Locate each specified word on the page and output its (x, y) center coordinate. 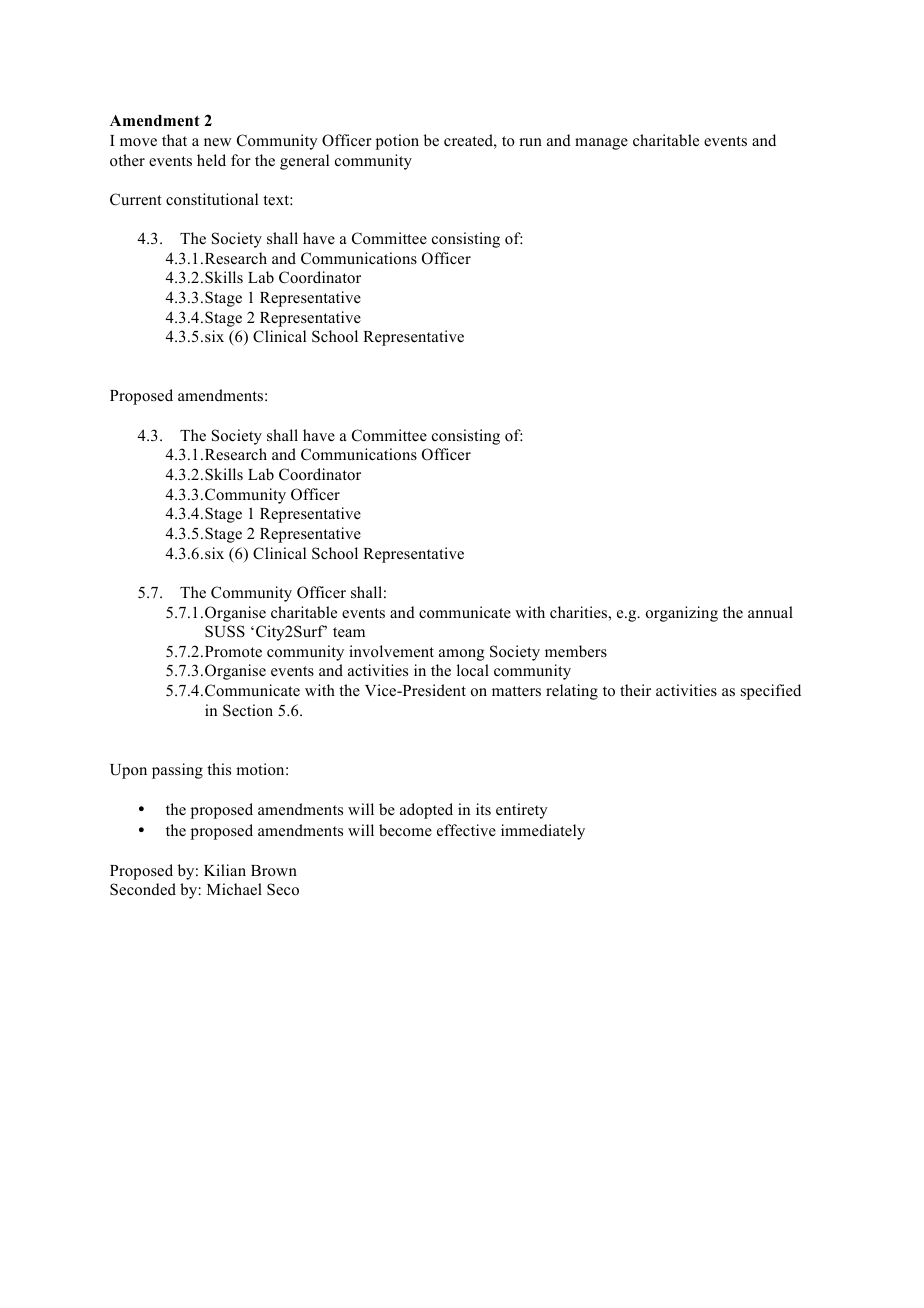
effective (466, 830)
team (349, 632)
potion (397, 142)
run (530, 142)
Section (248, 710)
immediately (543, 832)
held (211, 160)
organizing (682, 614)
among (461, 655)
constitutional (212, 199)
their (635, 690)
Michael (234, 889)
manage (601, 144)
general (304, 162)
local (473, 670)
